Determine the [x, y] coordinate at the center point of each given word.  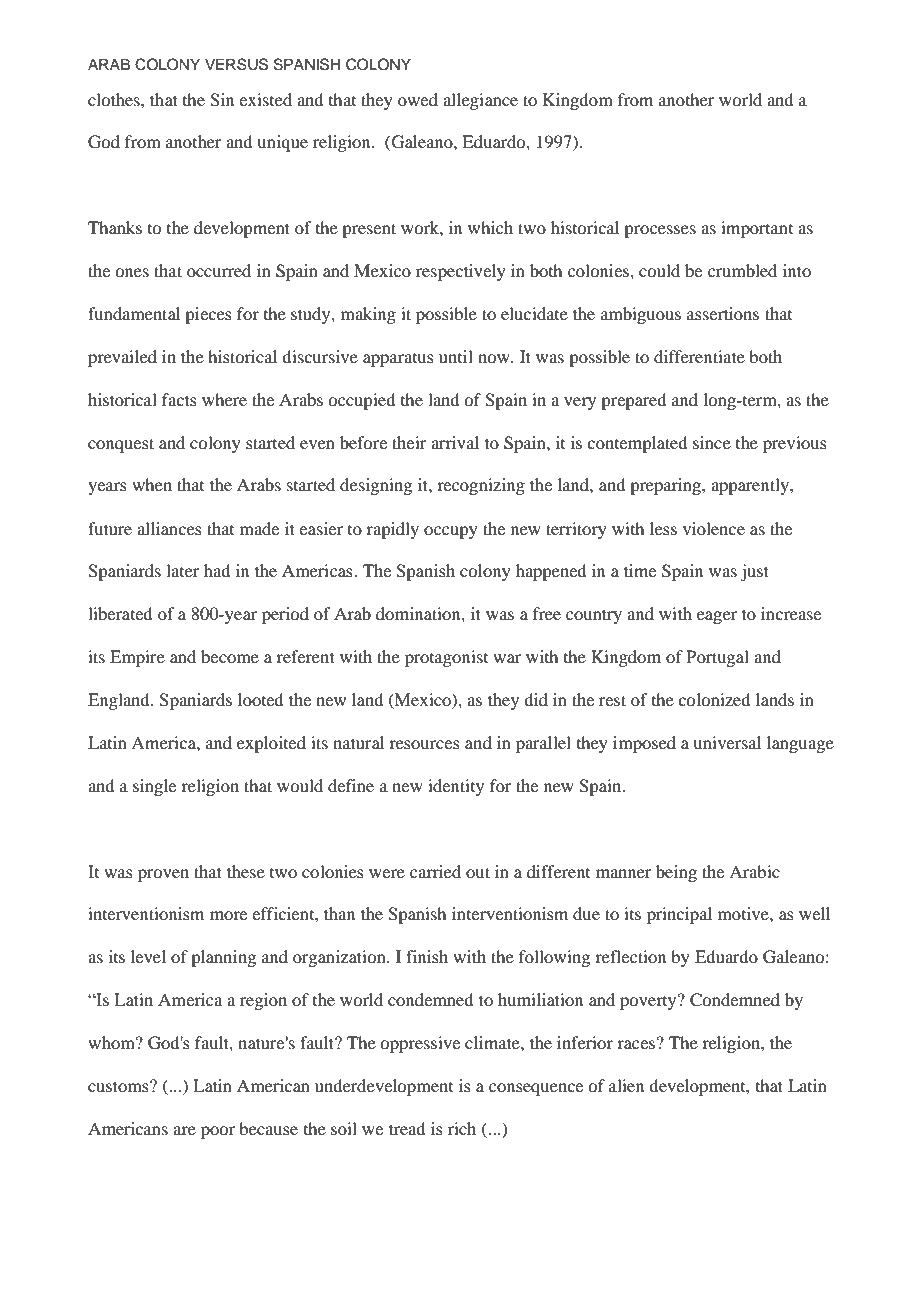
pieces [208, 315]
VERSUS [236, 64]
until [456, 356]
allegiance [480, 101]
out [478, 872]
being [676, 873]
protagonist [446, 658]
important [757, 229]
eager [717, 617]
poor [218, 1132]
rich [462, 1128]
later [183, 570]
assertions [723, 313]
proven [163, 875]
